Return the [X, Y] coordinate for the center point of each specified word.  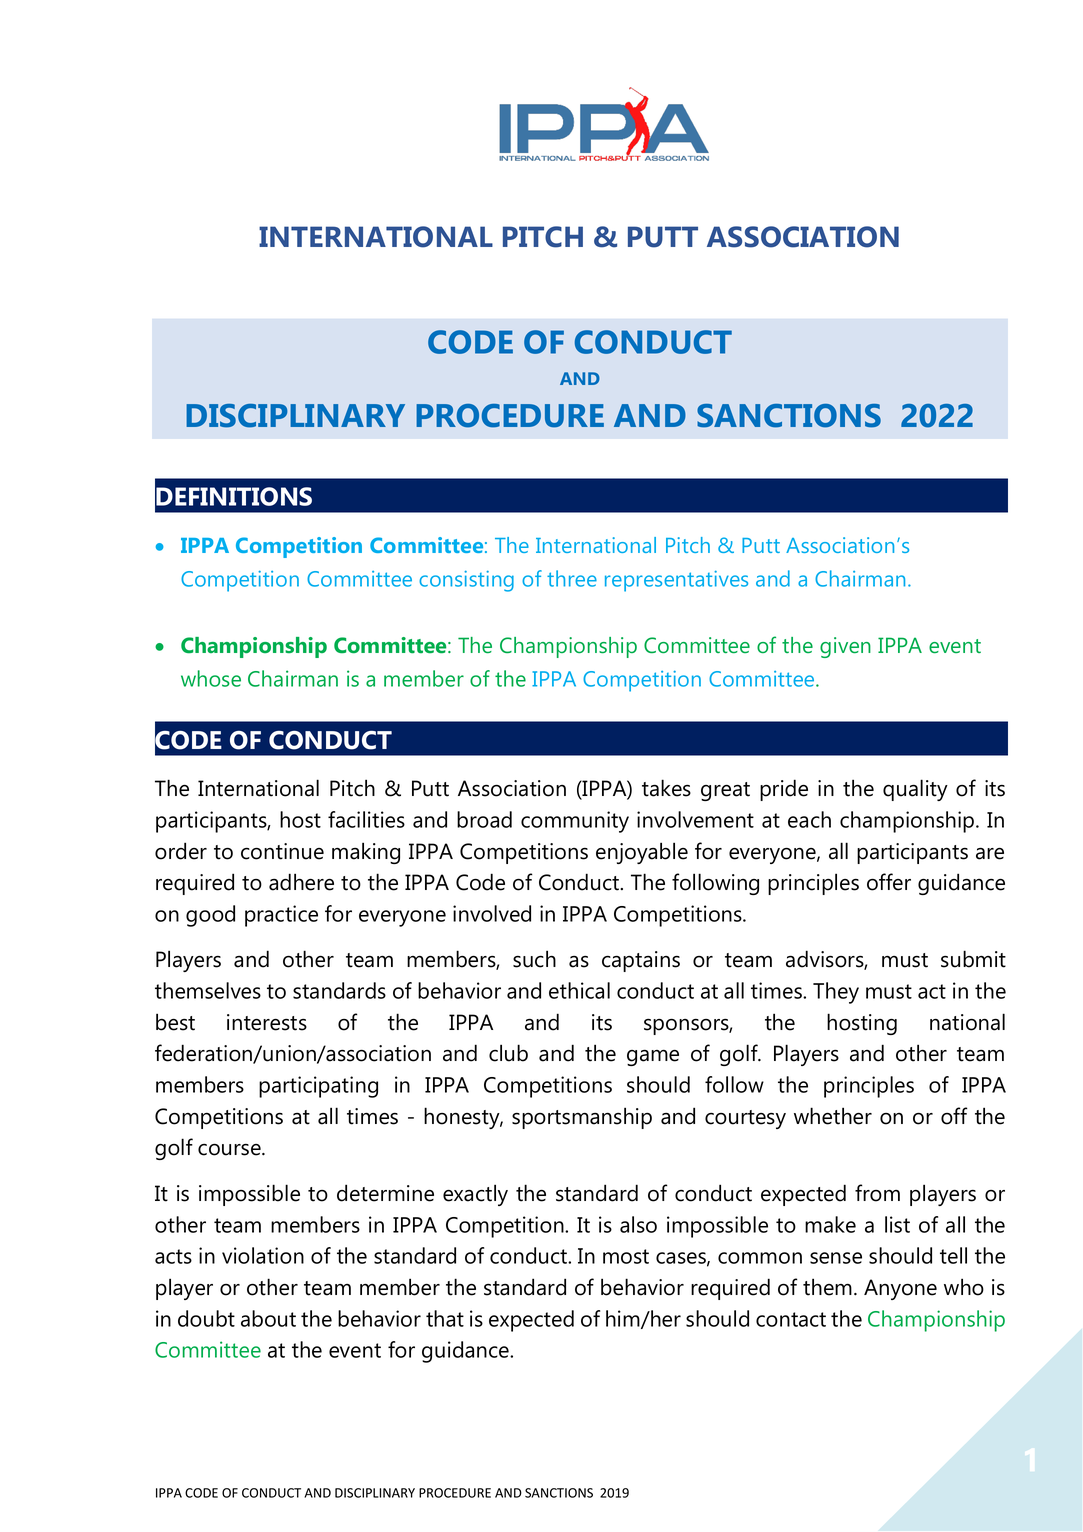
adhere [301, 882]
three [572, 578]
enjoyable [642, 853]
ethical [579, 990]
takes [666, 788]
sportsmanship [582, 1118]
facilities [366, 819]
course [230, 1150]
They [836, 993]
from [877, 1193]
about [268, 1318]
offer [889, 882]
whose [211, 678]
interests [267, 1022]
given [845, 647]
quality [915, 790]
